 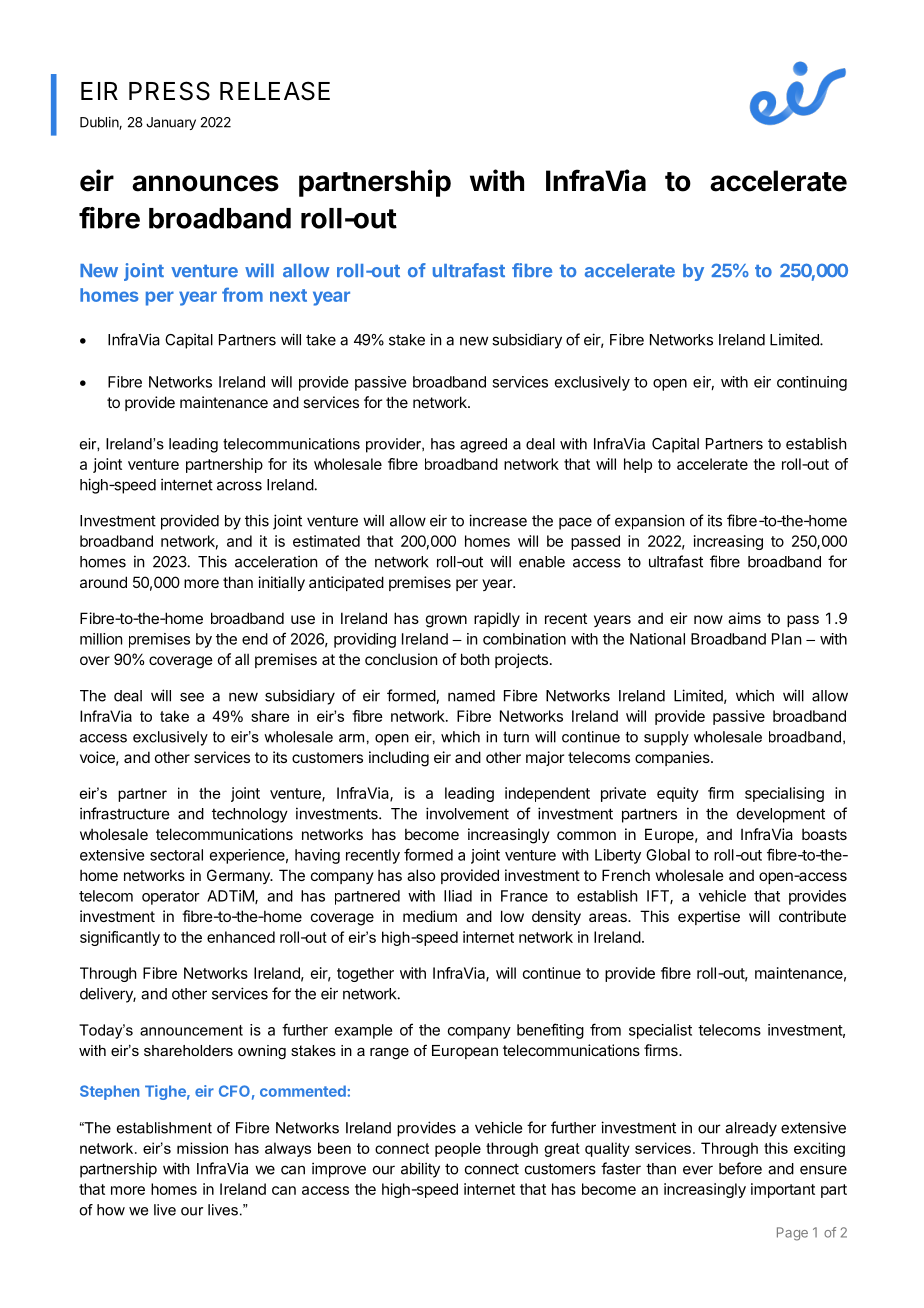 What do you see at coordinates (744, 618) in the page?
I see `aims` at bounding box center [744, 618].
